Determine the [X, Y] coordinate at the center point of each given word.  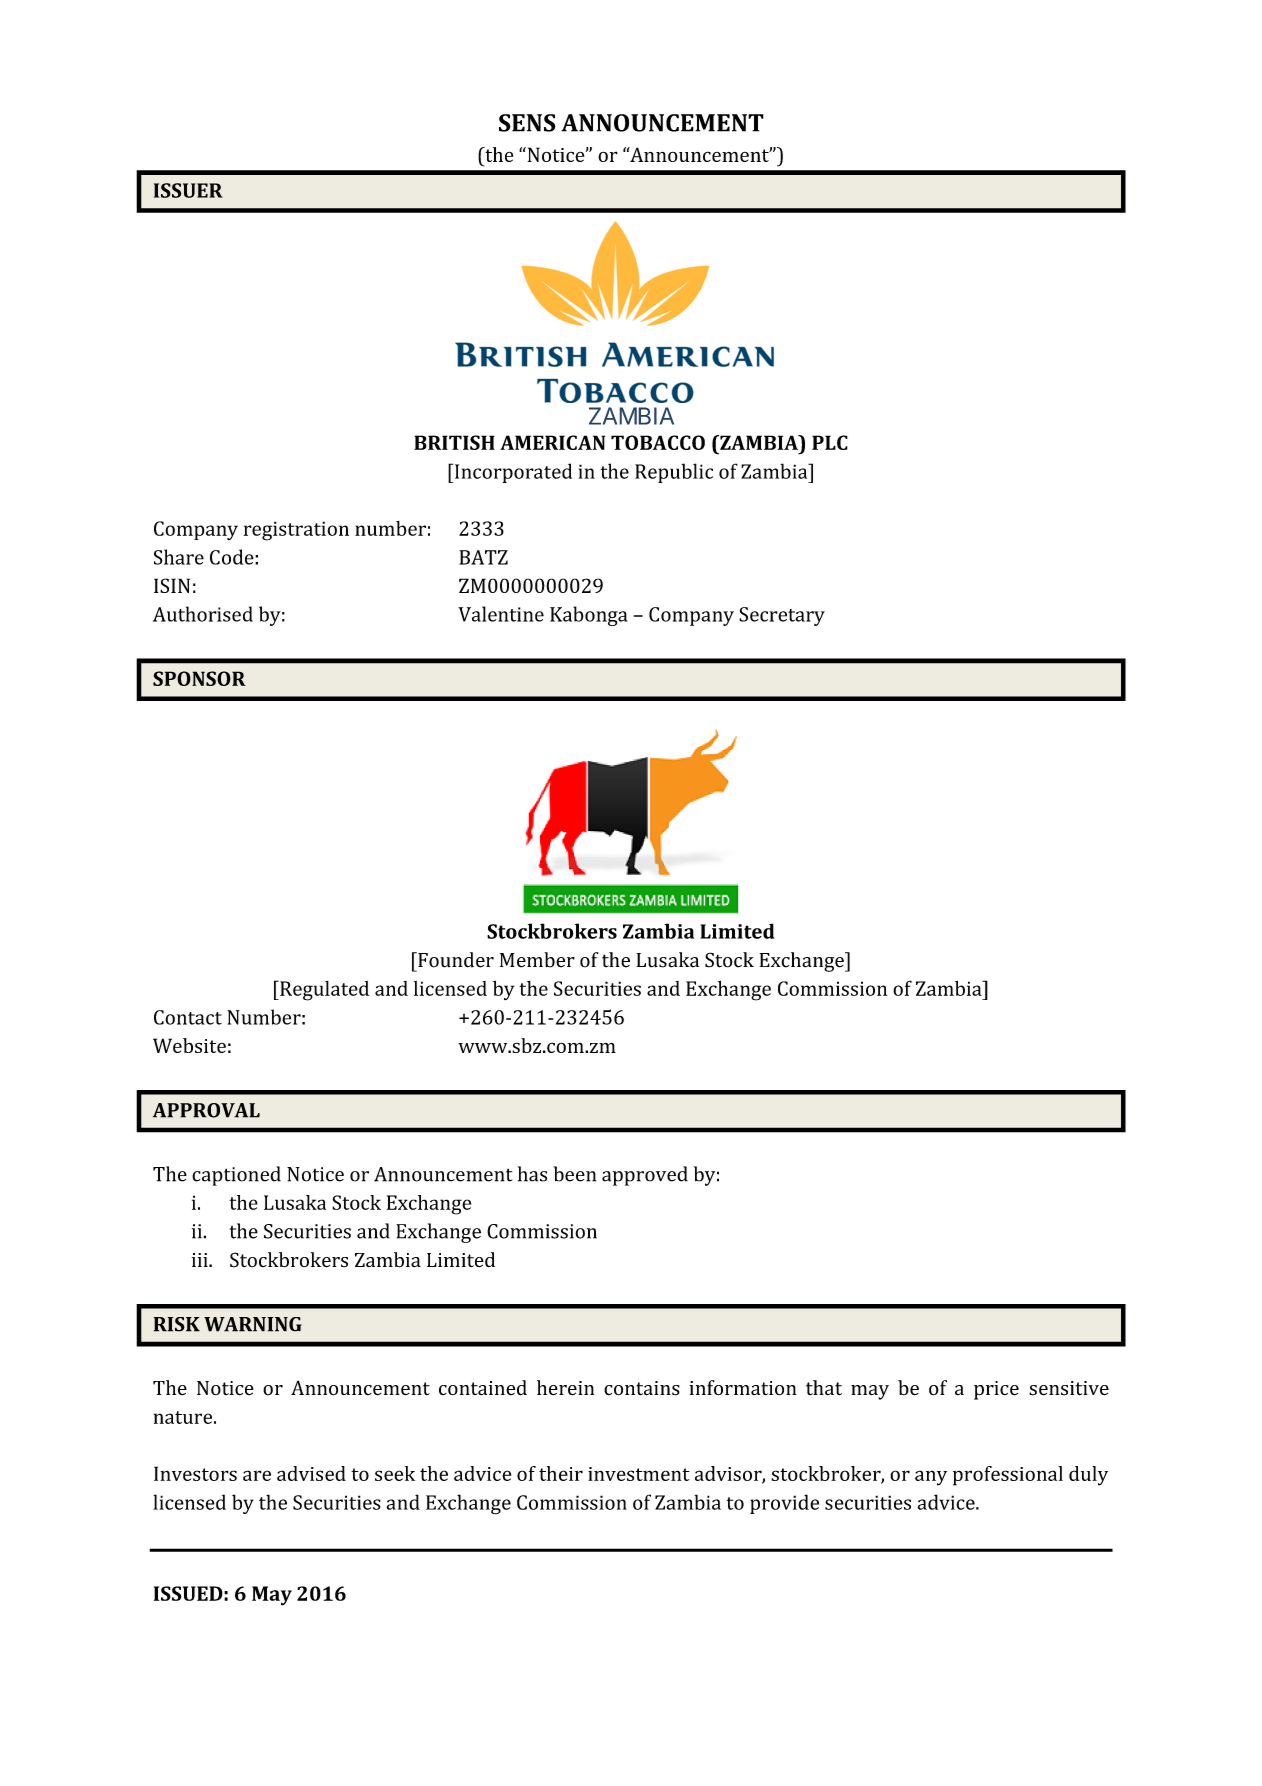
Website [189, 1045]
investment [639, 1474]
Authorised [203, 614]
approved [645, 1176]
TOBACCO [658, 442]
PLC [830, 442]
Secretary [782, 616]
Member [537, 960]
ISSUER [188, 190]
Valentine [501, 614]
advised [311, 1473]
